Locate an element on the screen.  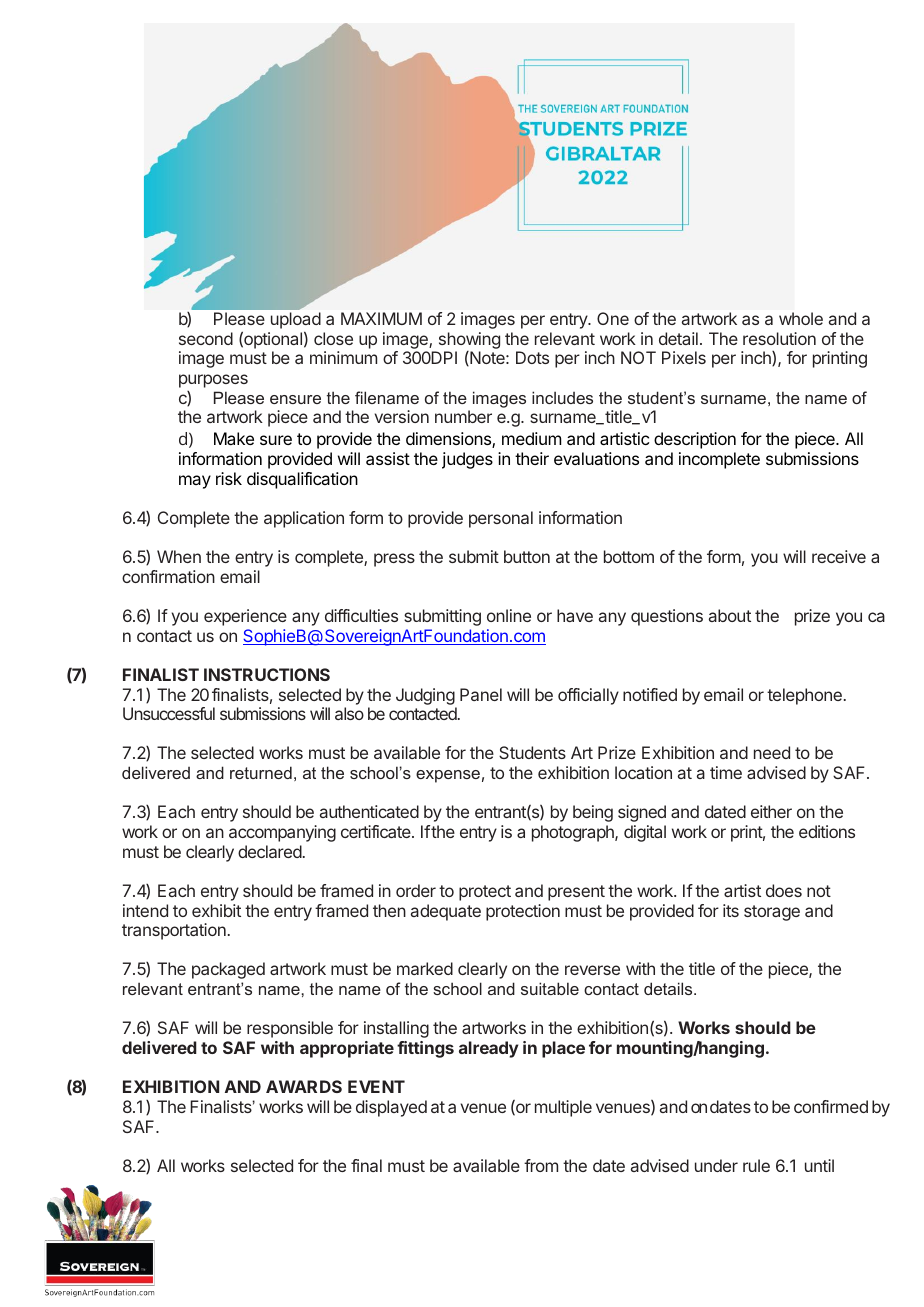
adequate is located at coordinates (446, 912).
